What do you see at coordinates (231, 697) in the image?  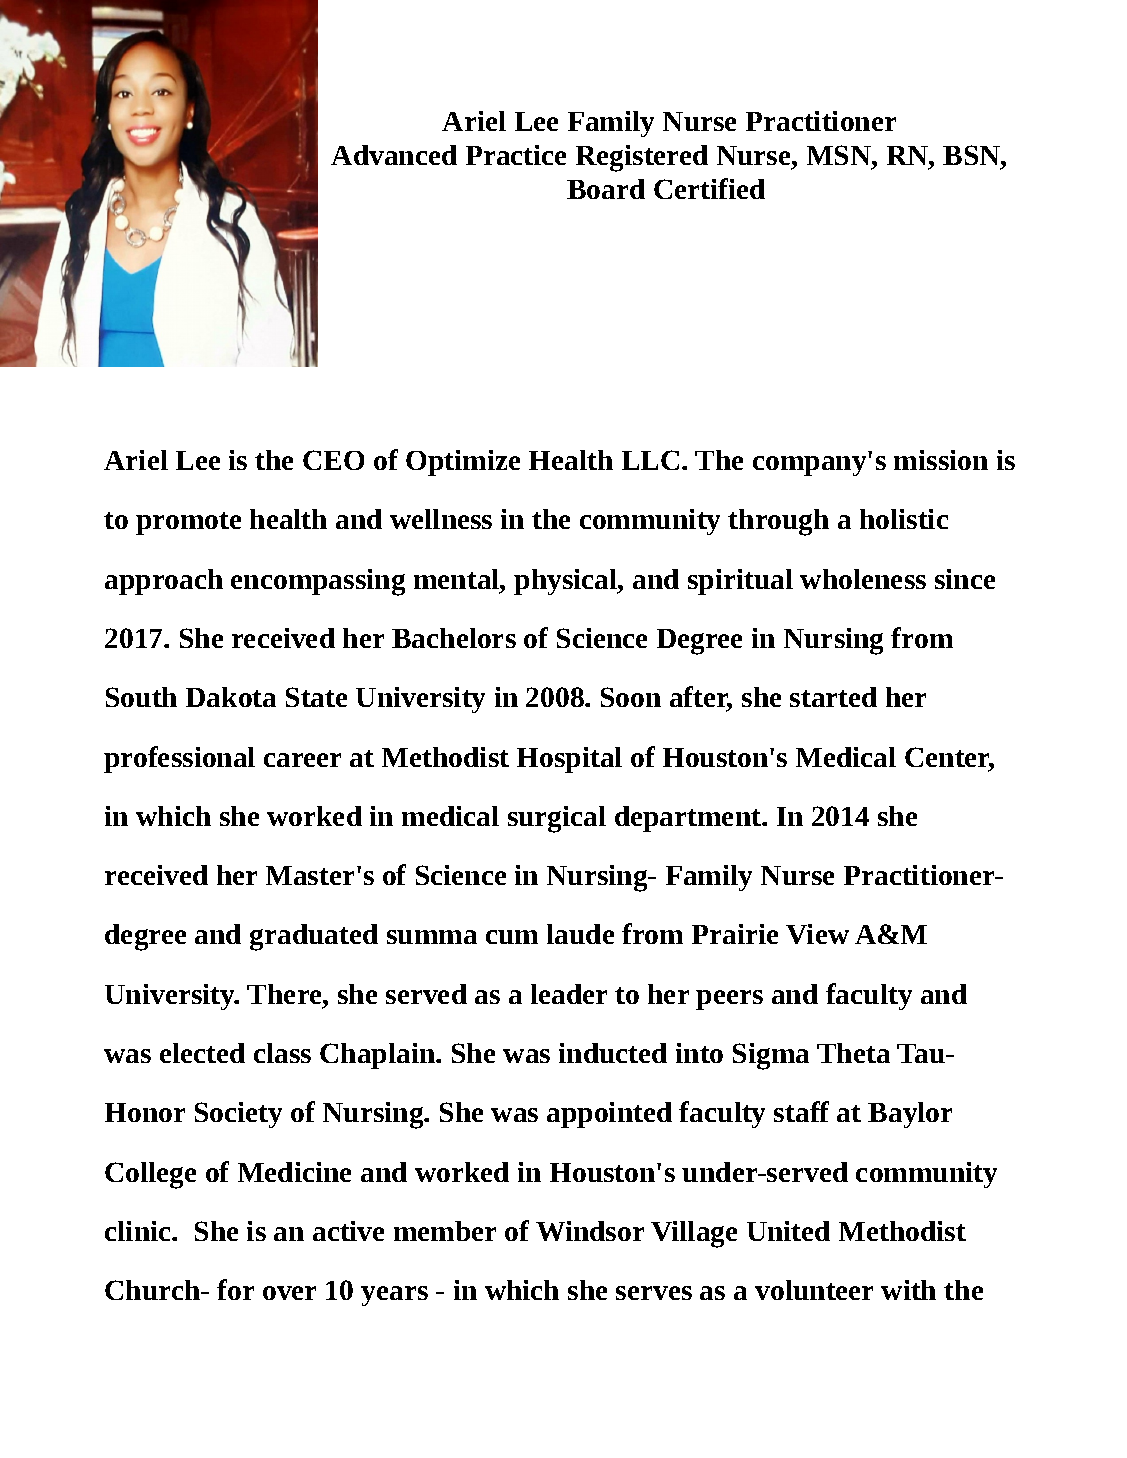 I see `Dakota` at bounding box center [231, 697].
